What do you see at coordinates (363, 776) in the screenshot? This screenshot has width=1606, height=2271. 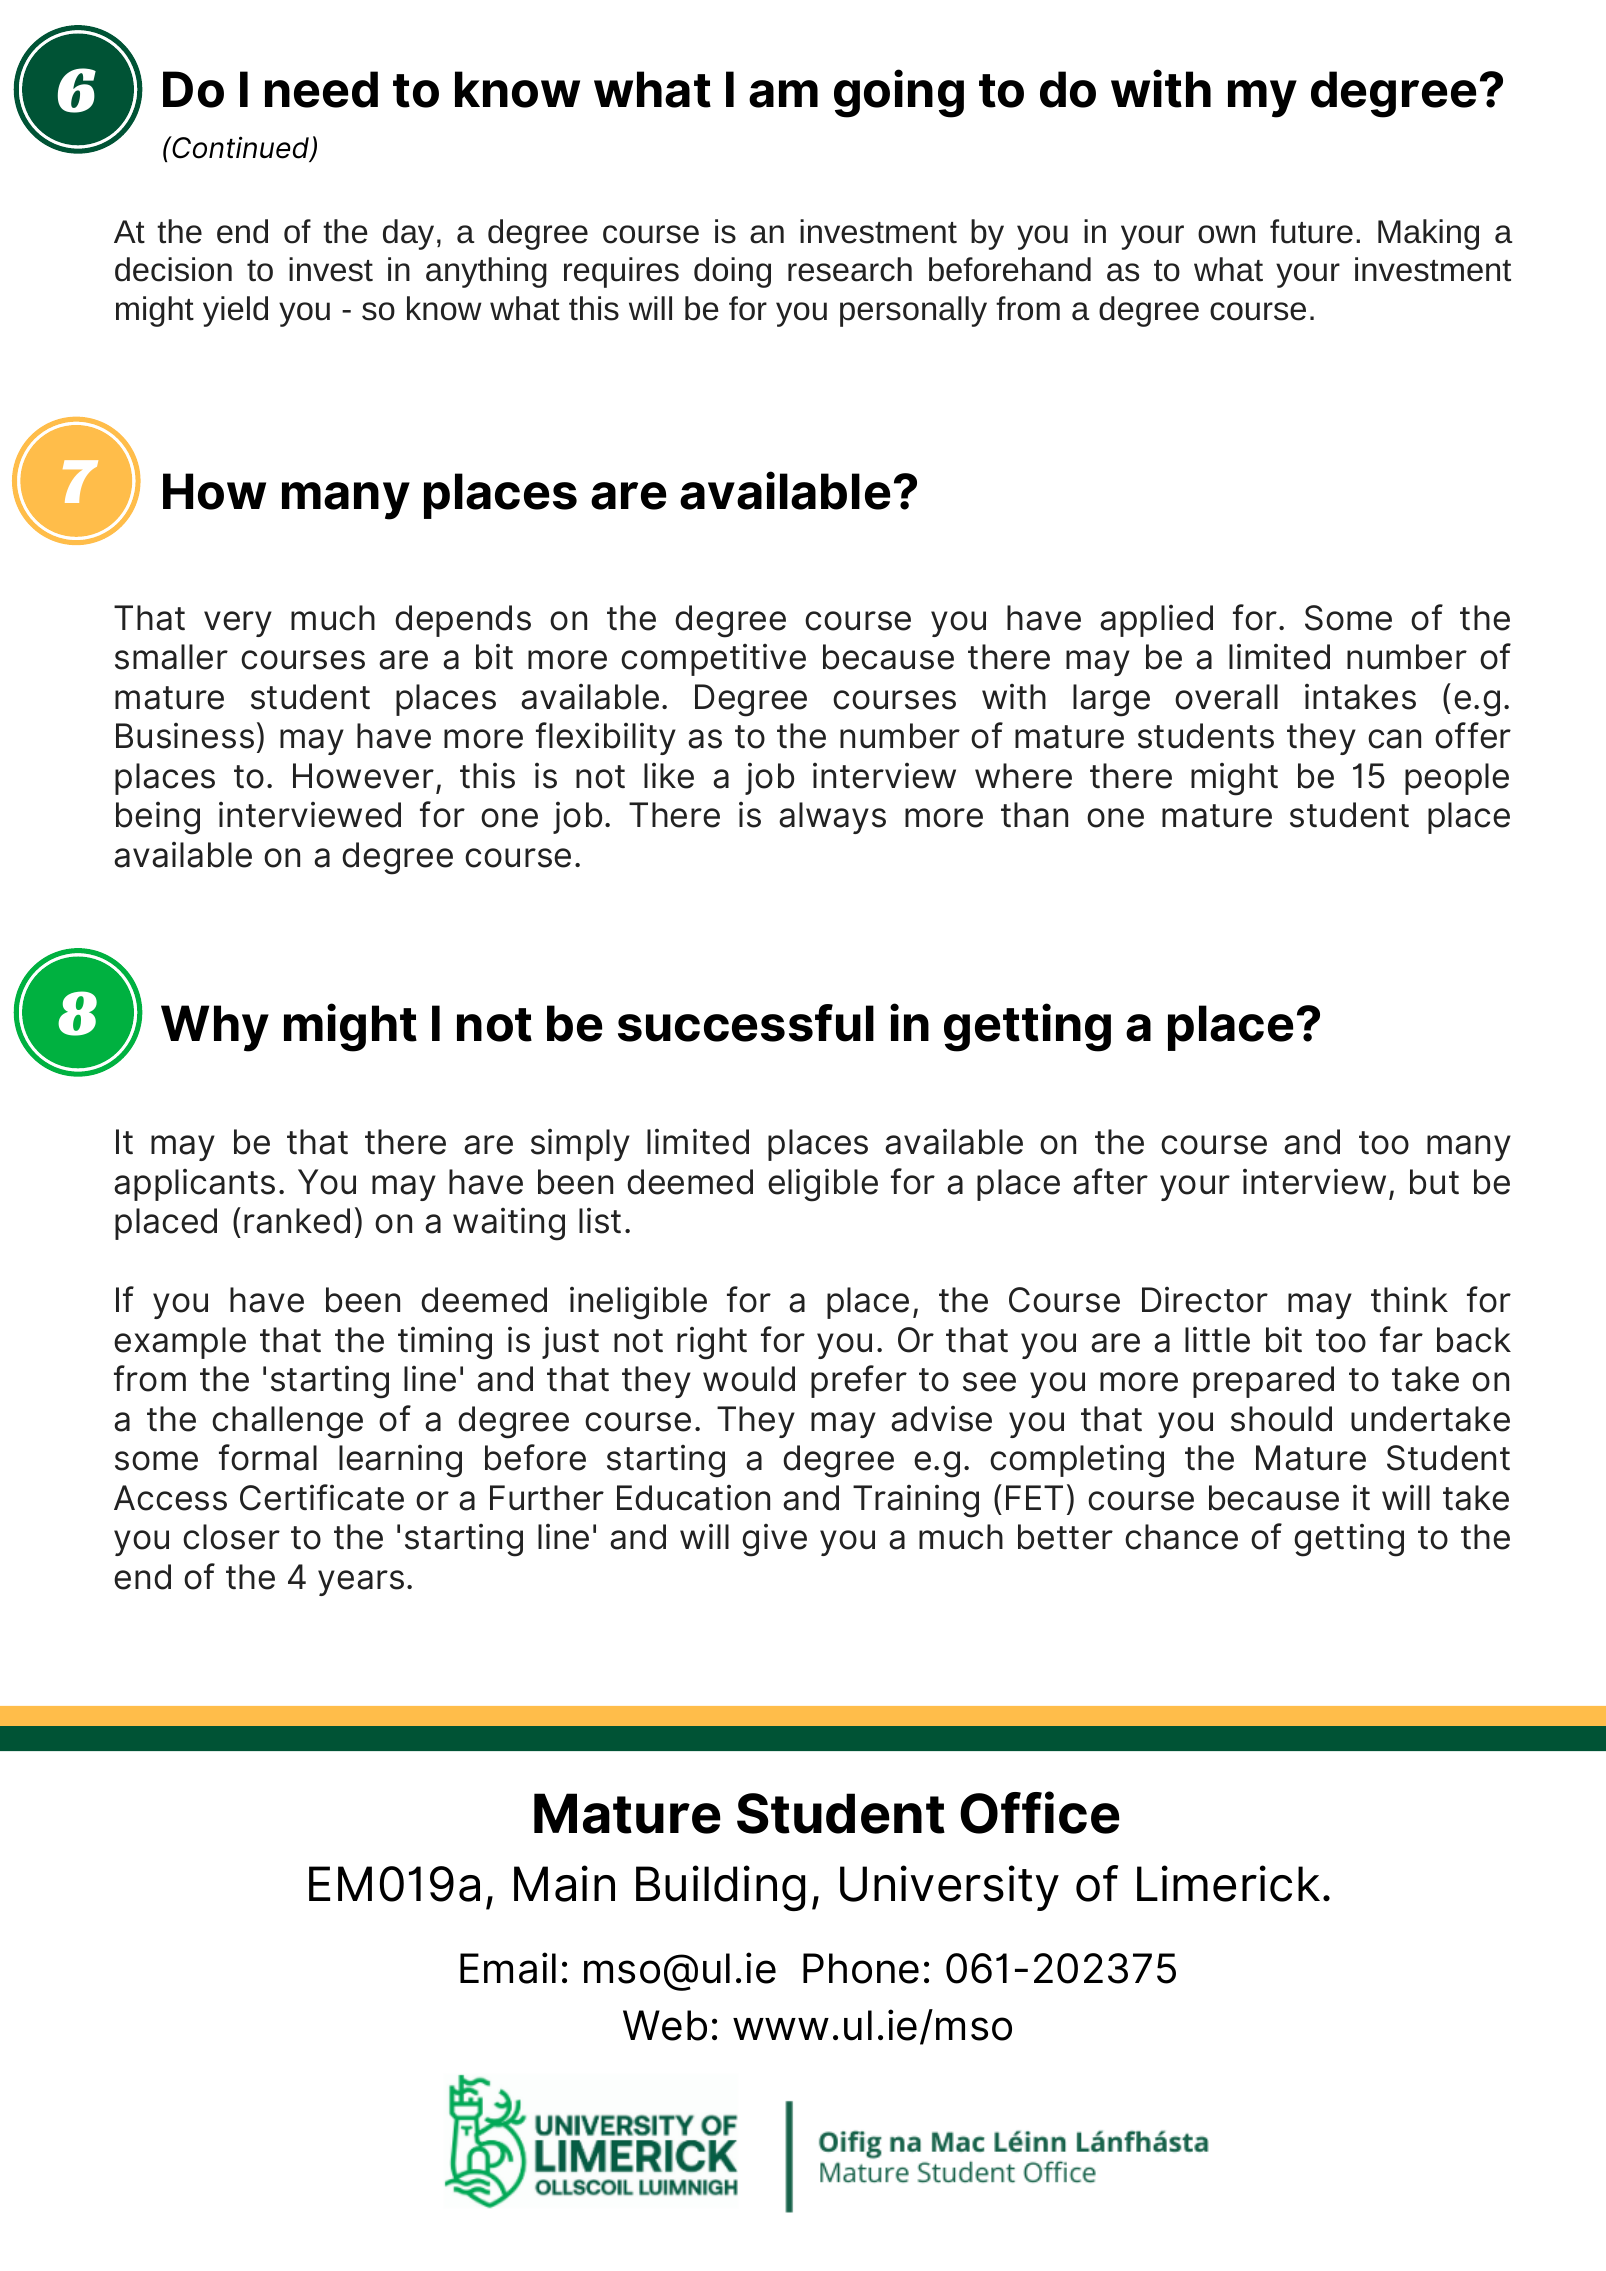 I see `However` at bounding box center [363, 776].
